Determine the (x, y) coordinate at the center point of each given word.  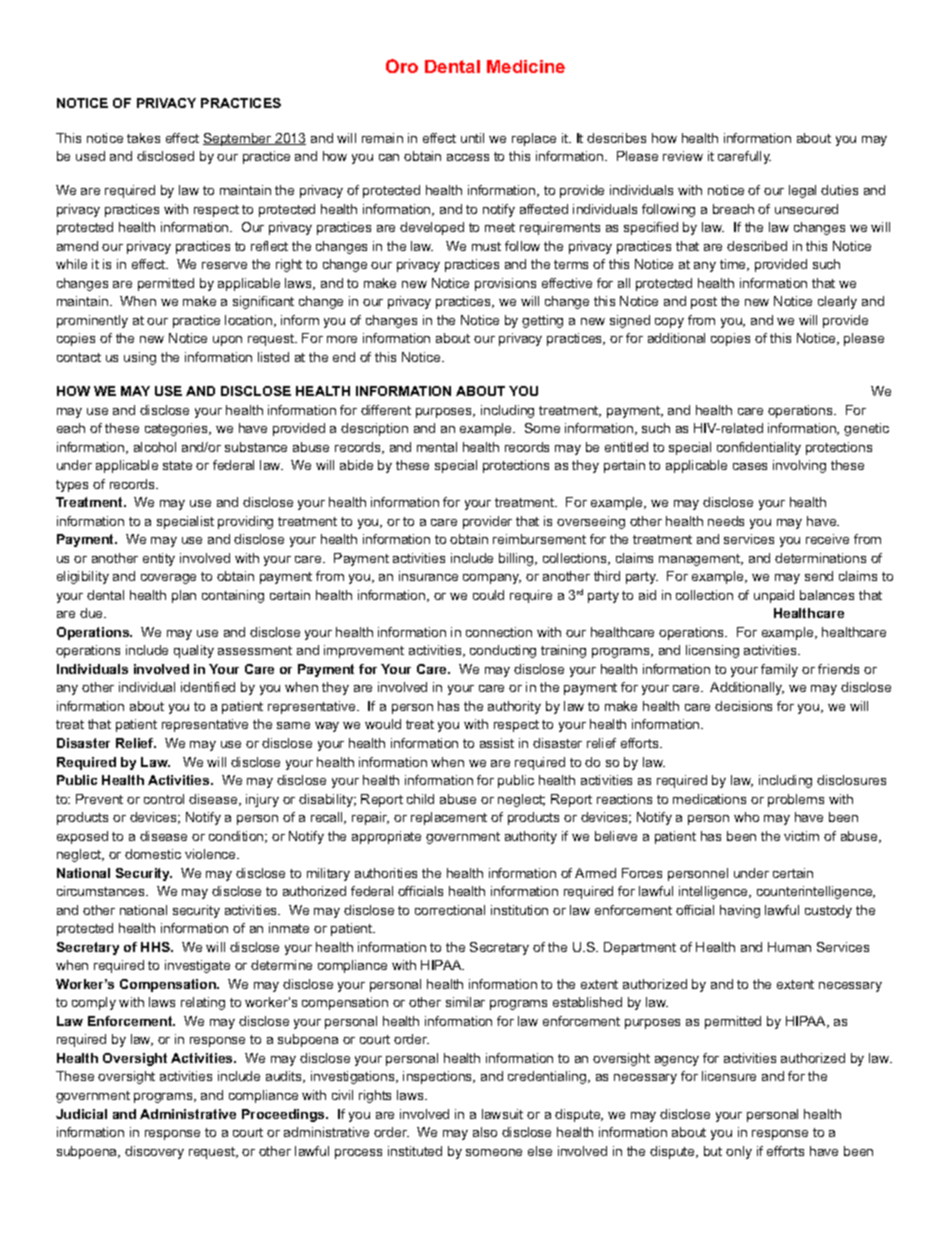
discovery (154, 1152)
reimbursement (539, 539)
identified (208, 687)
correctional (450, 910)
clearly (837, 302)
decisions (743, 706)
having (740, 911)
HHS (156, 947)
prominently (92, 321)
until (472, 138)
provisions (505, 284)
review (683, 156)
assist (497, 743)
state (177, 465)
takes (143, 138)
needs (726, 521)
